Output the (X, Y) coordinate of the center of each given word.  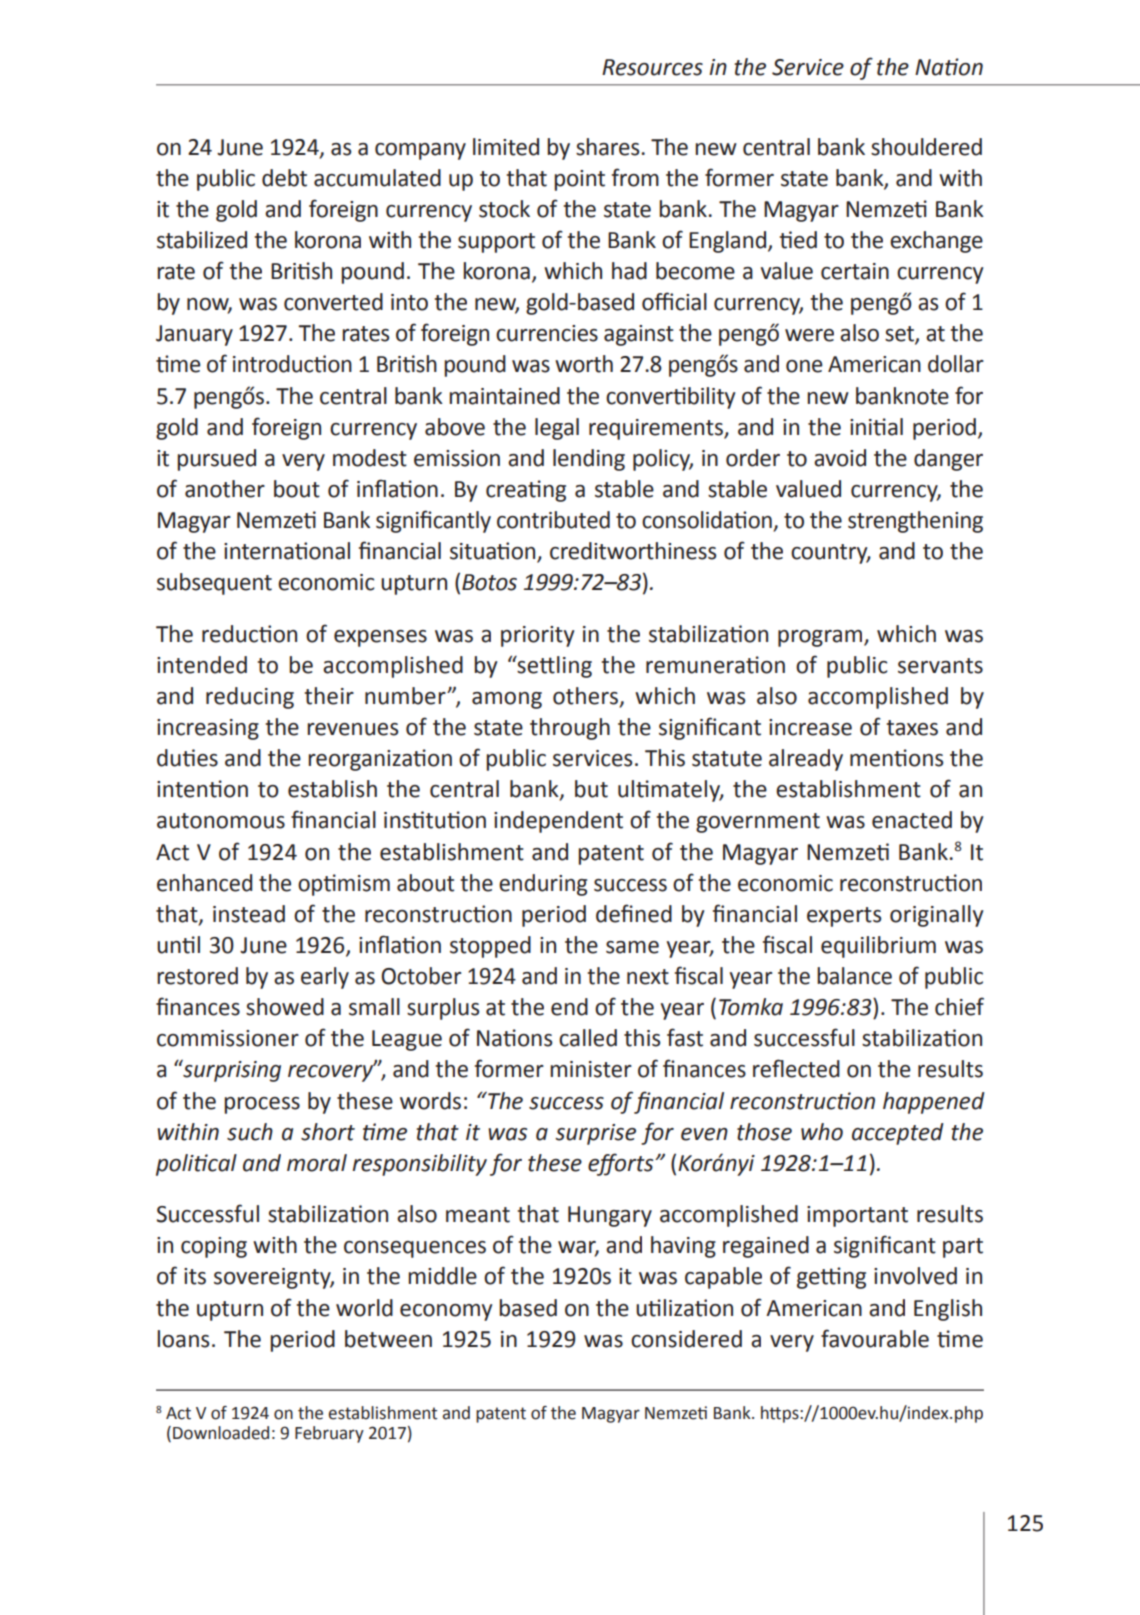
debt (284, 178)
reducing (250, 698)
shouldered (926, 147)
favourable (875, 1338)
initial (876, 427)
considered (686, 1339)
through (570, 729)
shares (609, 147)
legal (557, 429)
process (262, 1105)
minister (591, 1069)
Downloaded (221, 1433)
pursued (216, 460)
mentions (896, 758)
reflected (796, 1068)
